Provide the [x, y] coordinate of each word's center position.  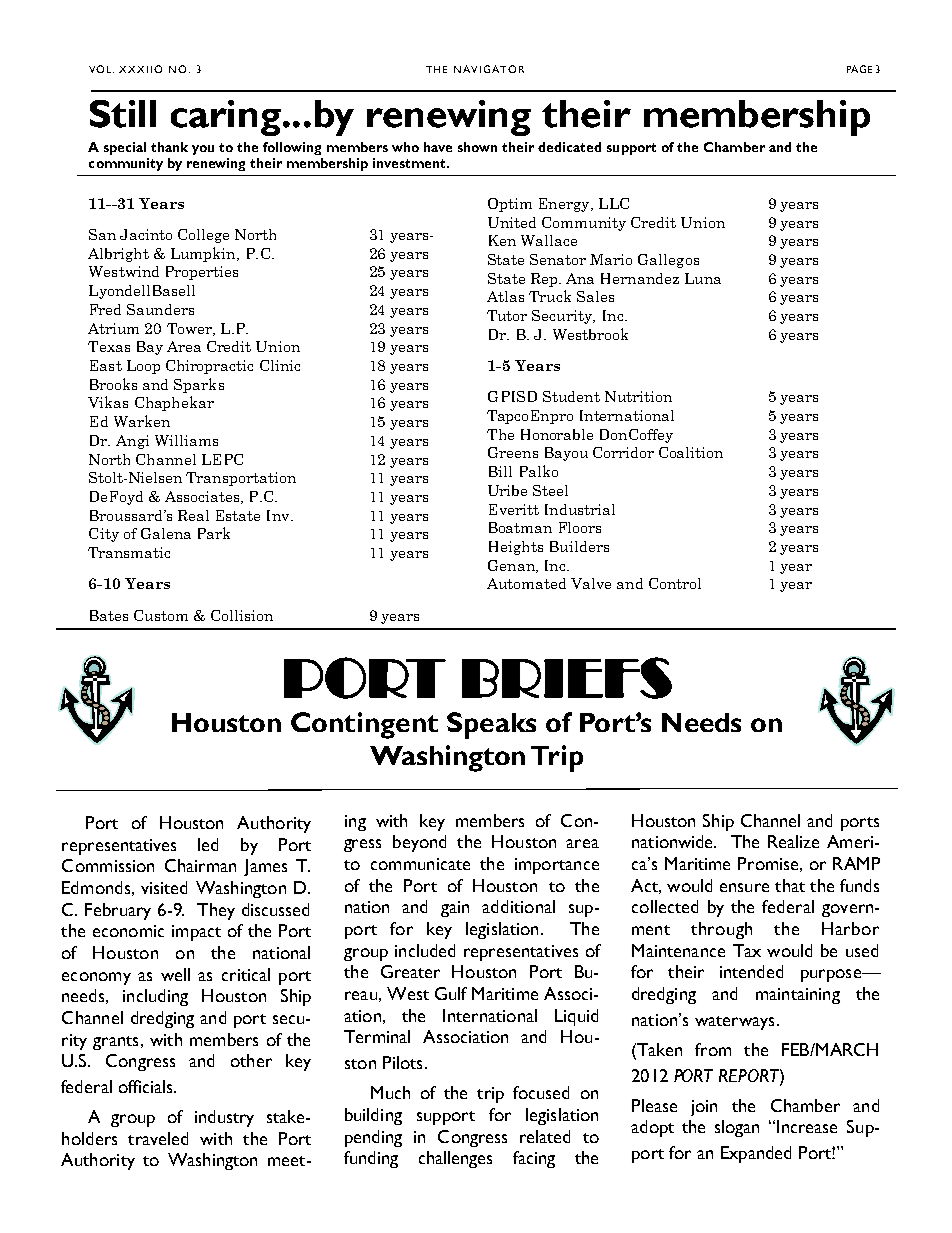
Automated [526, 583]
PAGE [859, 69]
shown [477, 147]
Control [675, 583]
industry [224, 1118]
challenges [455, 1159]
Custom [161, 615]
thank [169, 147]
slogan [737, 1128]
